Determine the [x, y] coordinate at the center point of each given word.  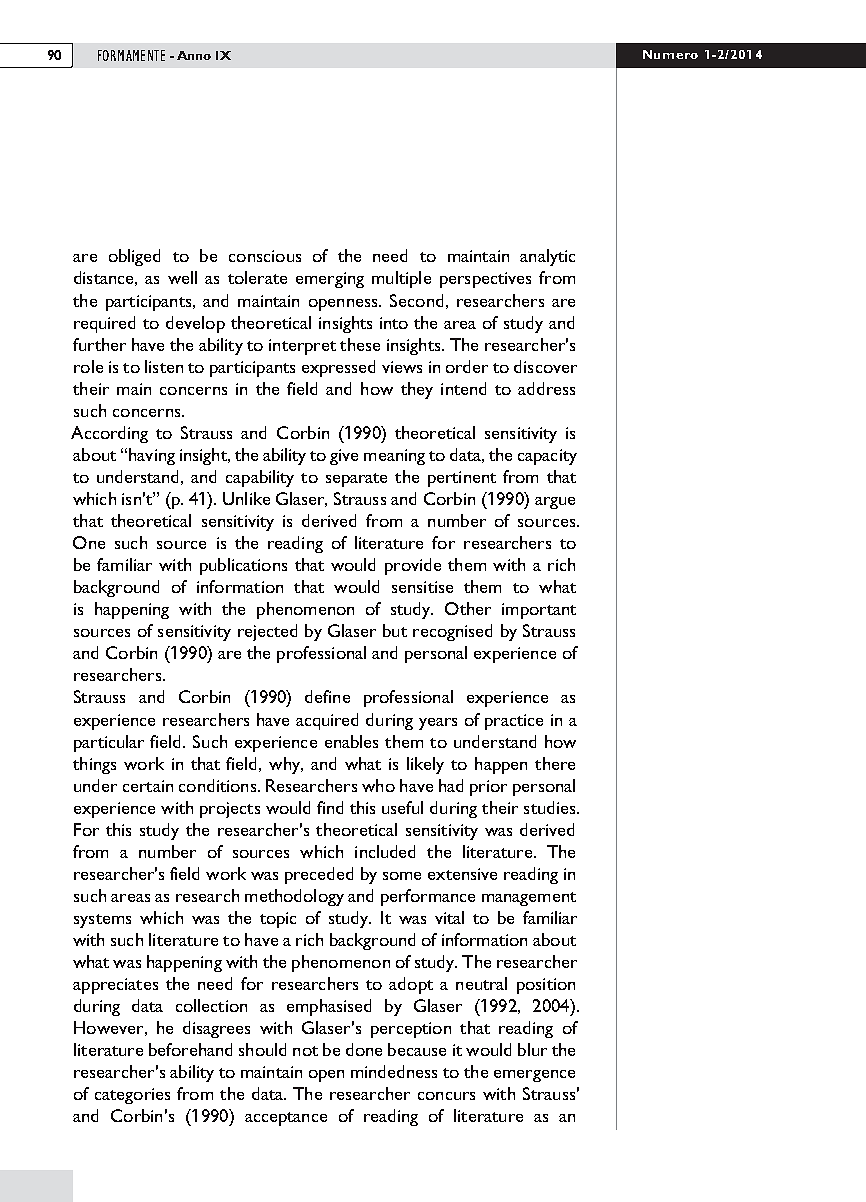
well [182, 277]
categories [132, 1096]
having [152, 456]
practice [514, 722]
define [327, 696]
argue [555, 503]
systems [102, 921]
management [529, 899]
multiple [401, 279]
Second [416, 300]
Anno [194, 55]
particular [109, 743]
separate [356, 480]
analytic [547, 257]
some [402, 876]
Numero [670, 54]
